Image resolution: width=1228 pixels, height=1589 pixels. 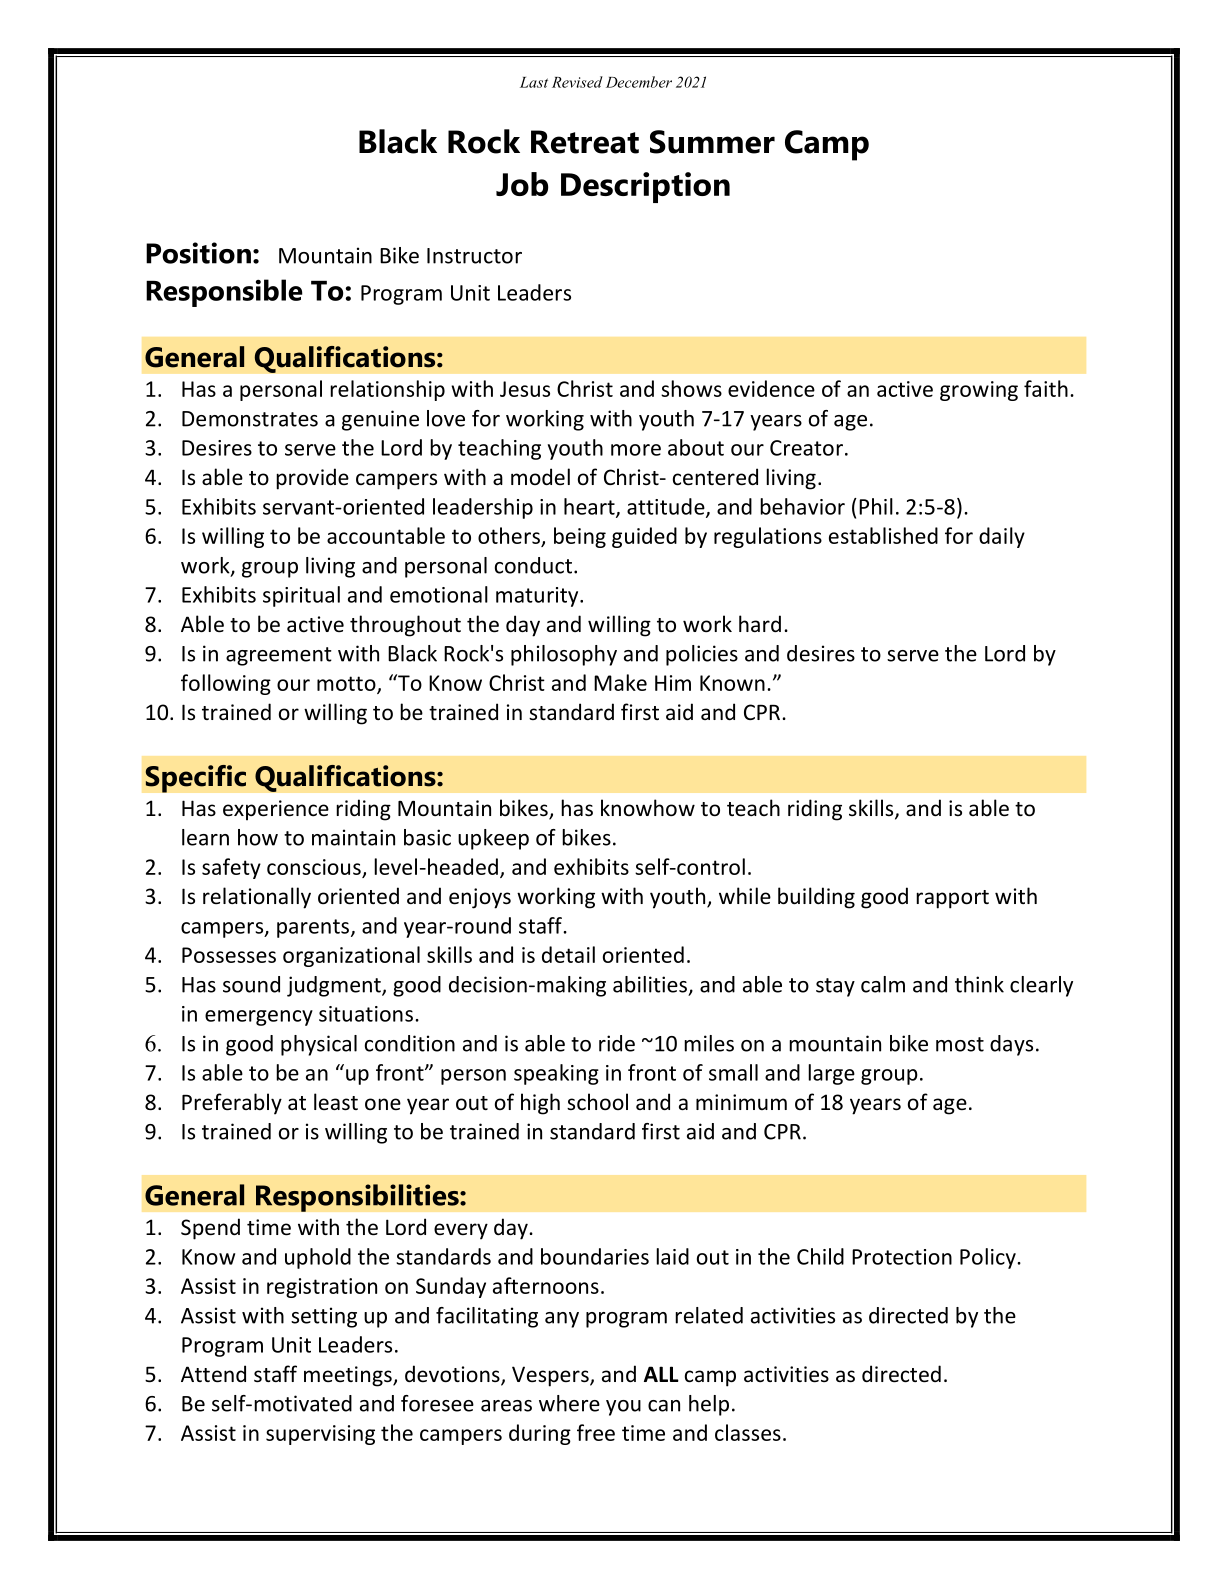 I want to click on rapport, so click(x=952, y=899).
